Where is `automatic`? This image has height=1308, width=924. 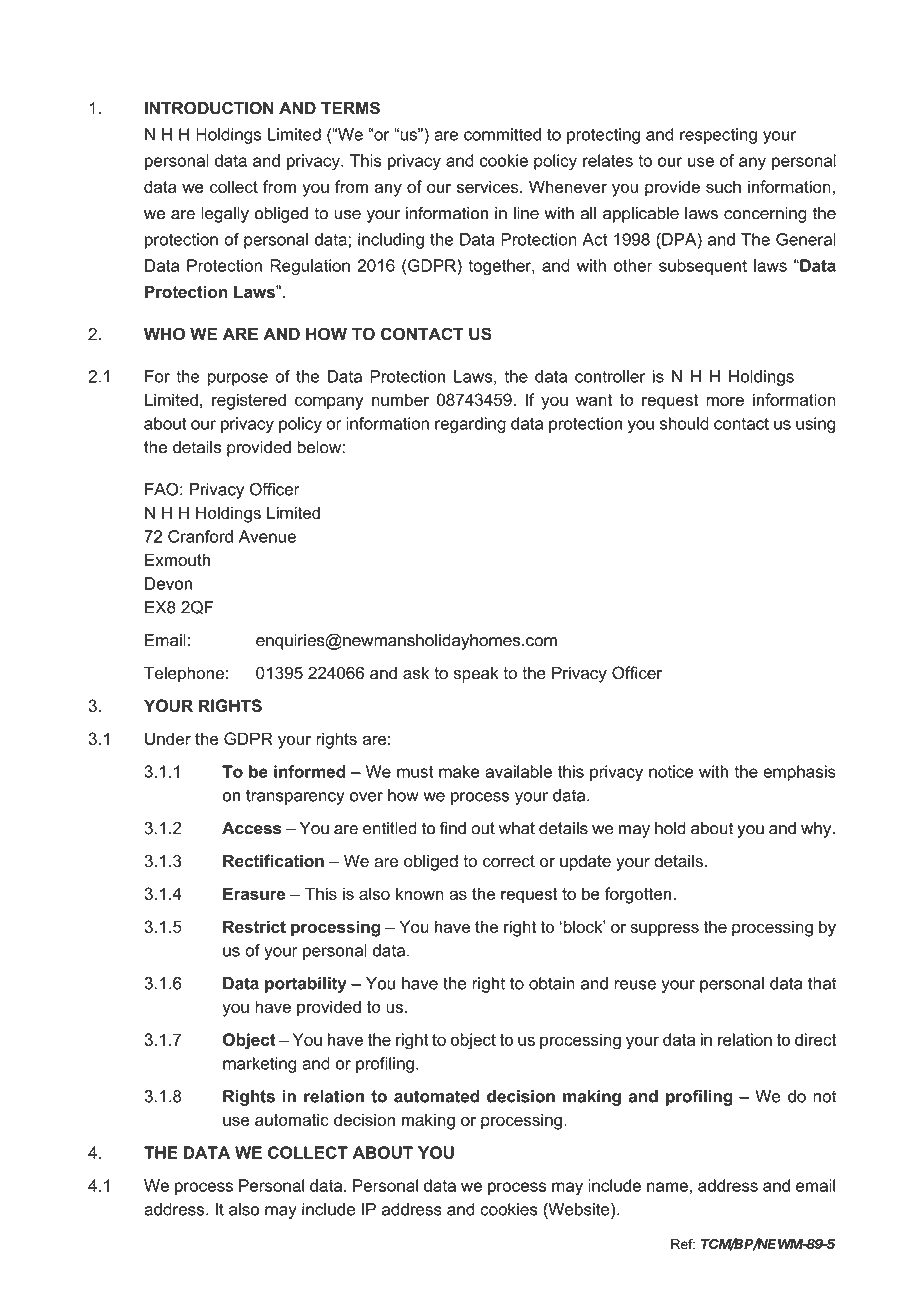 automatic is located at coordinates (292, 1119).
